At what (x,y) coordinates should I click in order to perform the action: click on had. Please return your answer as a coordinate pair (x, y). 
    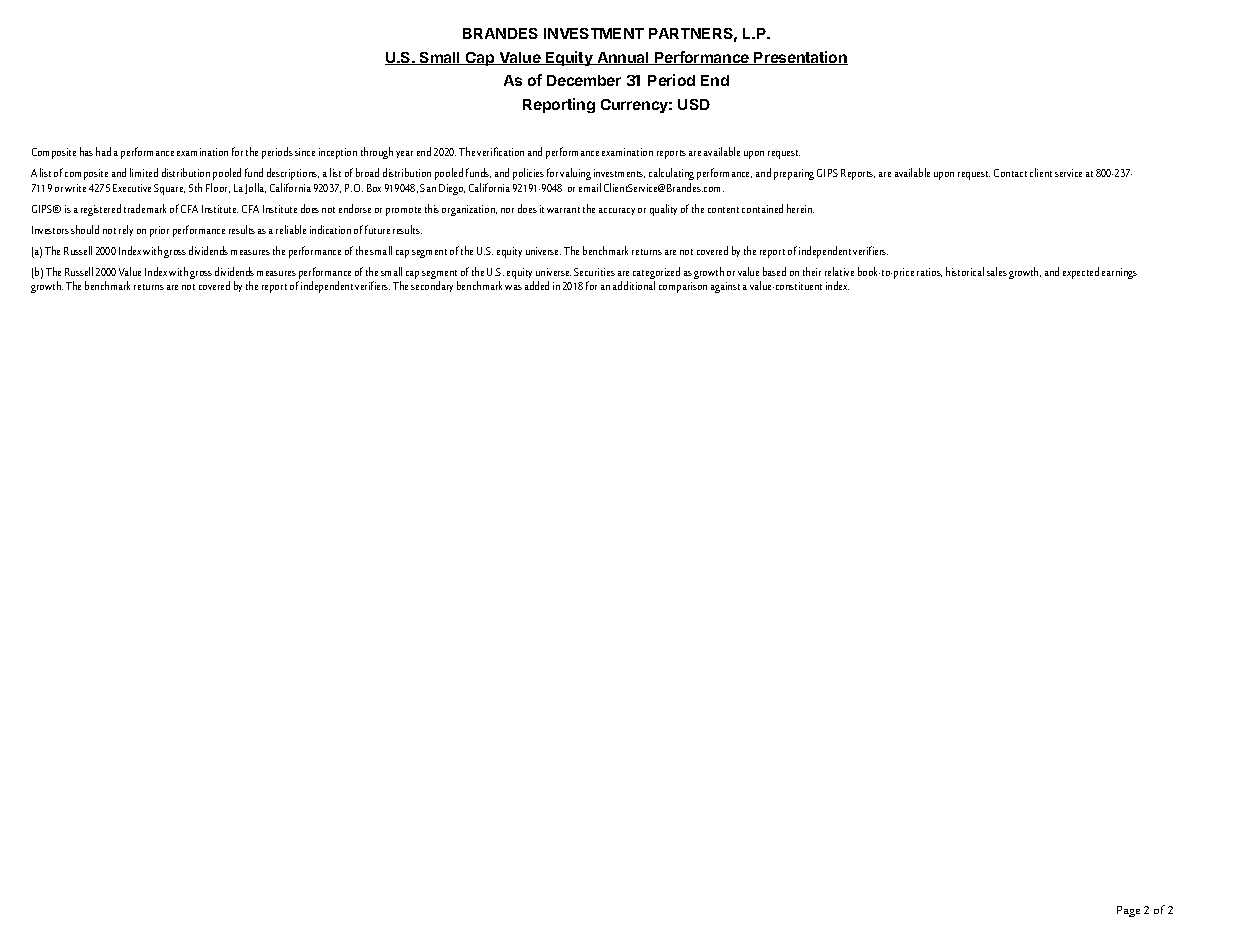
    Looking at the image, I should click on (103, 151).
